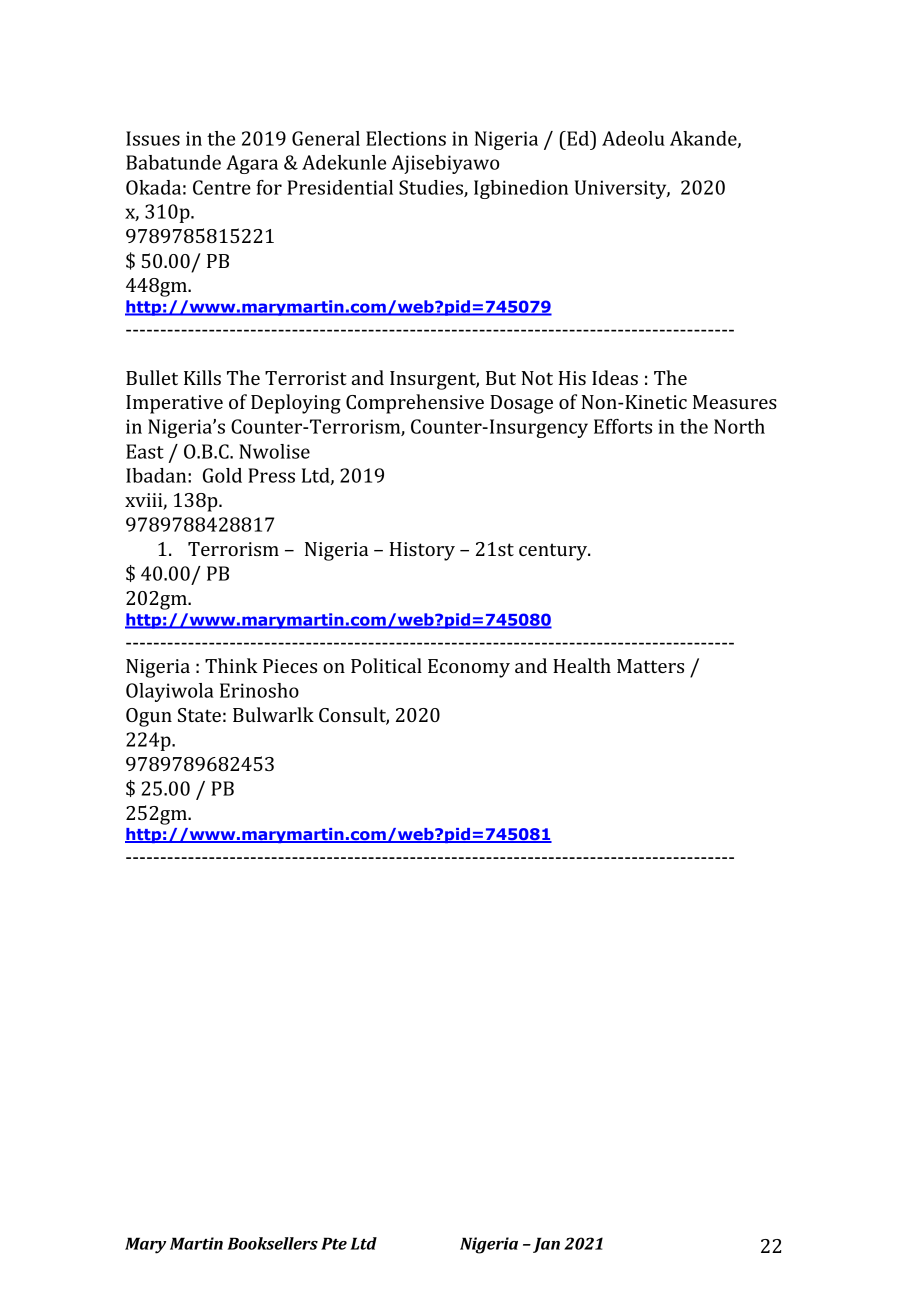  What do you see at coordinates (432, 188) in the screenshot?
I see `Studies` at bounding box center [432, 188].
